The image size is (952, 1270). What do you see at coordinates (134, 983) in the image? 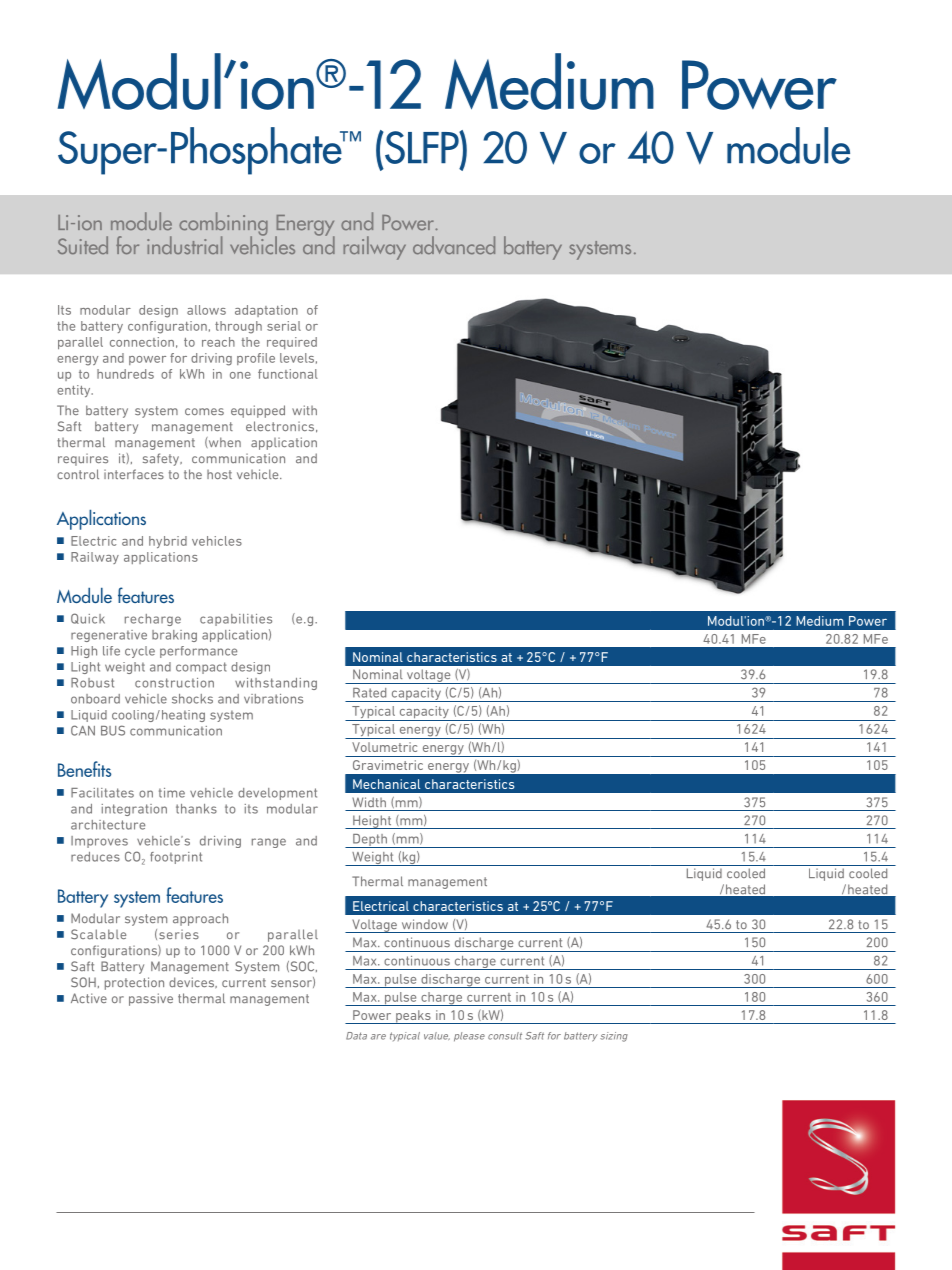
I see `protection` at bounding box center [134, 983].
